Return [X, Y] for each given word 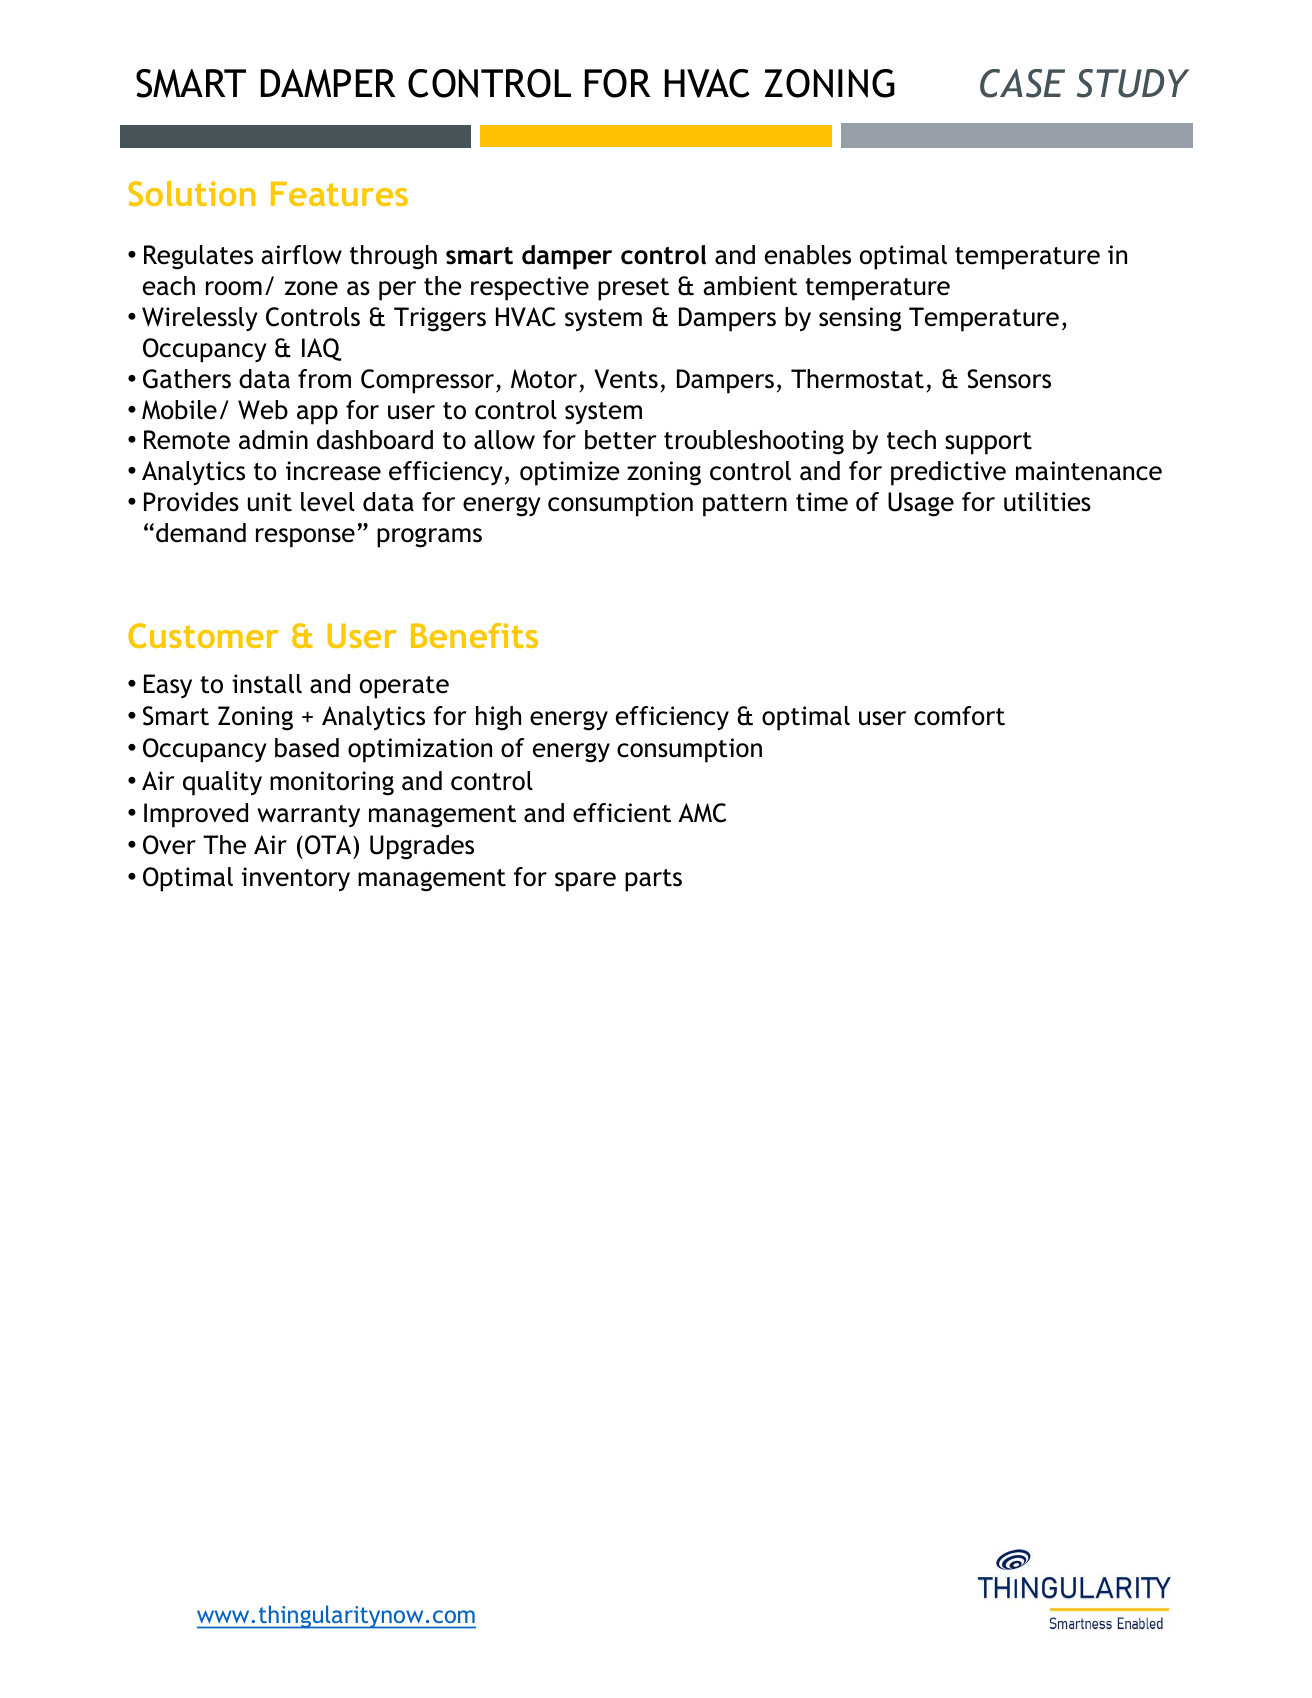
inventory [296, 879]
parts [653, 880]
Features [339, 193]
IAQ [321, 349]
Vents [626, 379]
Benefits [474, 635]
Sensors [1009, 379]
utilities [1047, 502]
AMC [702, 813]
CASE [1022, 83]
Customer [203, 635]
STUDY [1133, 83]
